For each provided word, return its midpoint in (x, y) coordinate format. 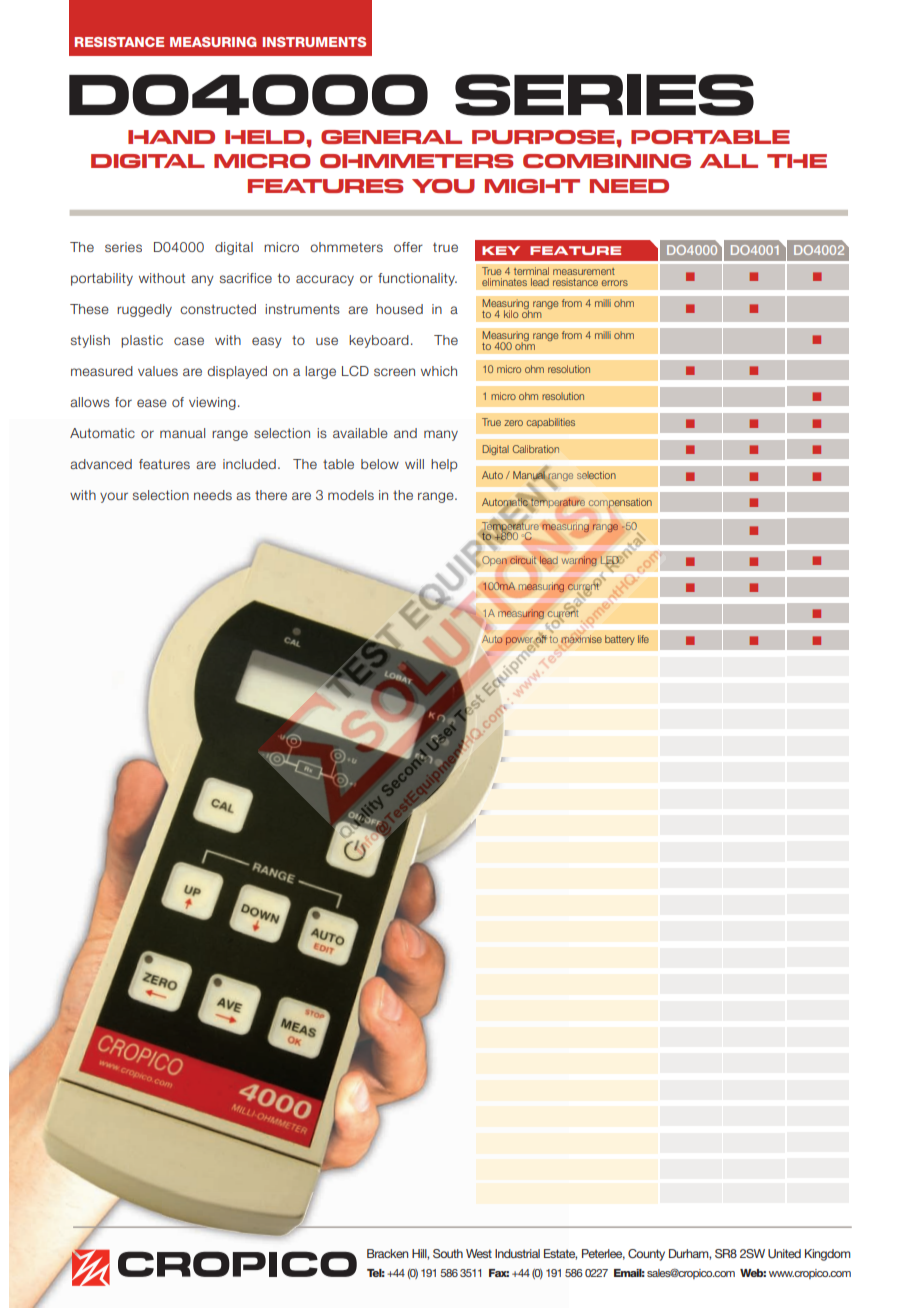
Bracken (387, 1253)
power (519, 641)
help (444, 465)
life (643, 639)
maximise (581, 639)
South (448, 1253)
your (114, 497)
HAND (171, 137)
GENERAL (391, 137)
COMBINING (607, 161)
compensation (620, 503)
